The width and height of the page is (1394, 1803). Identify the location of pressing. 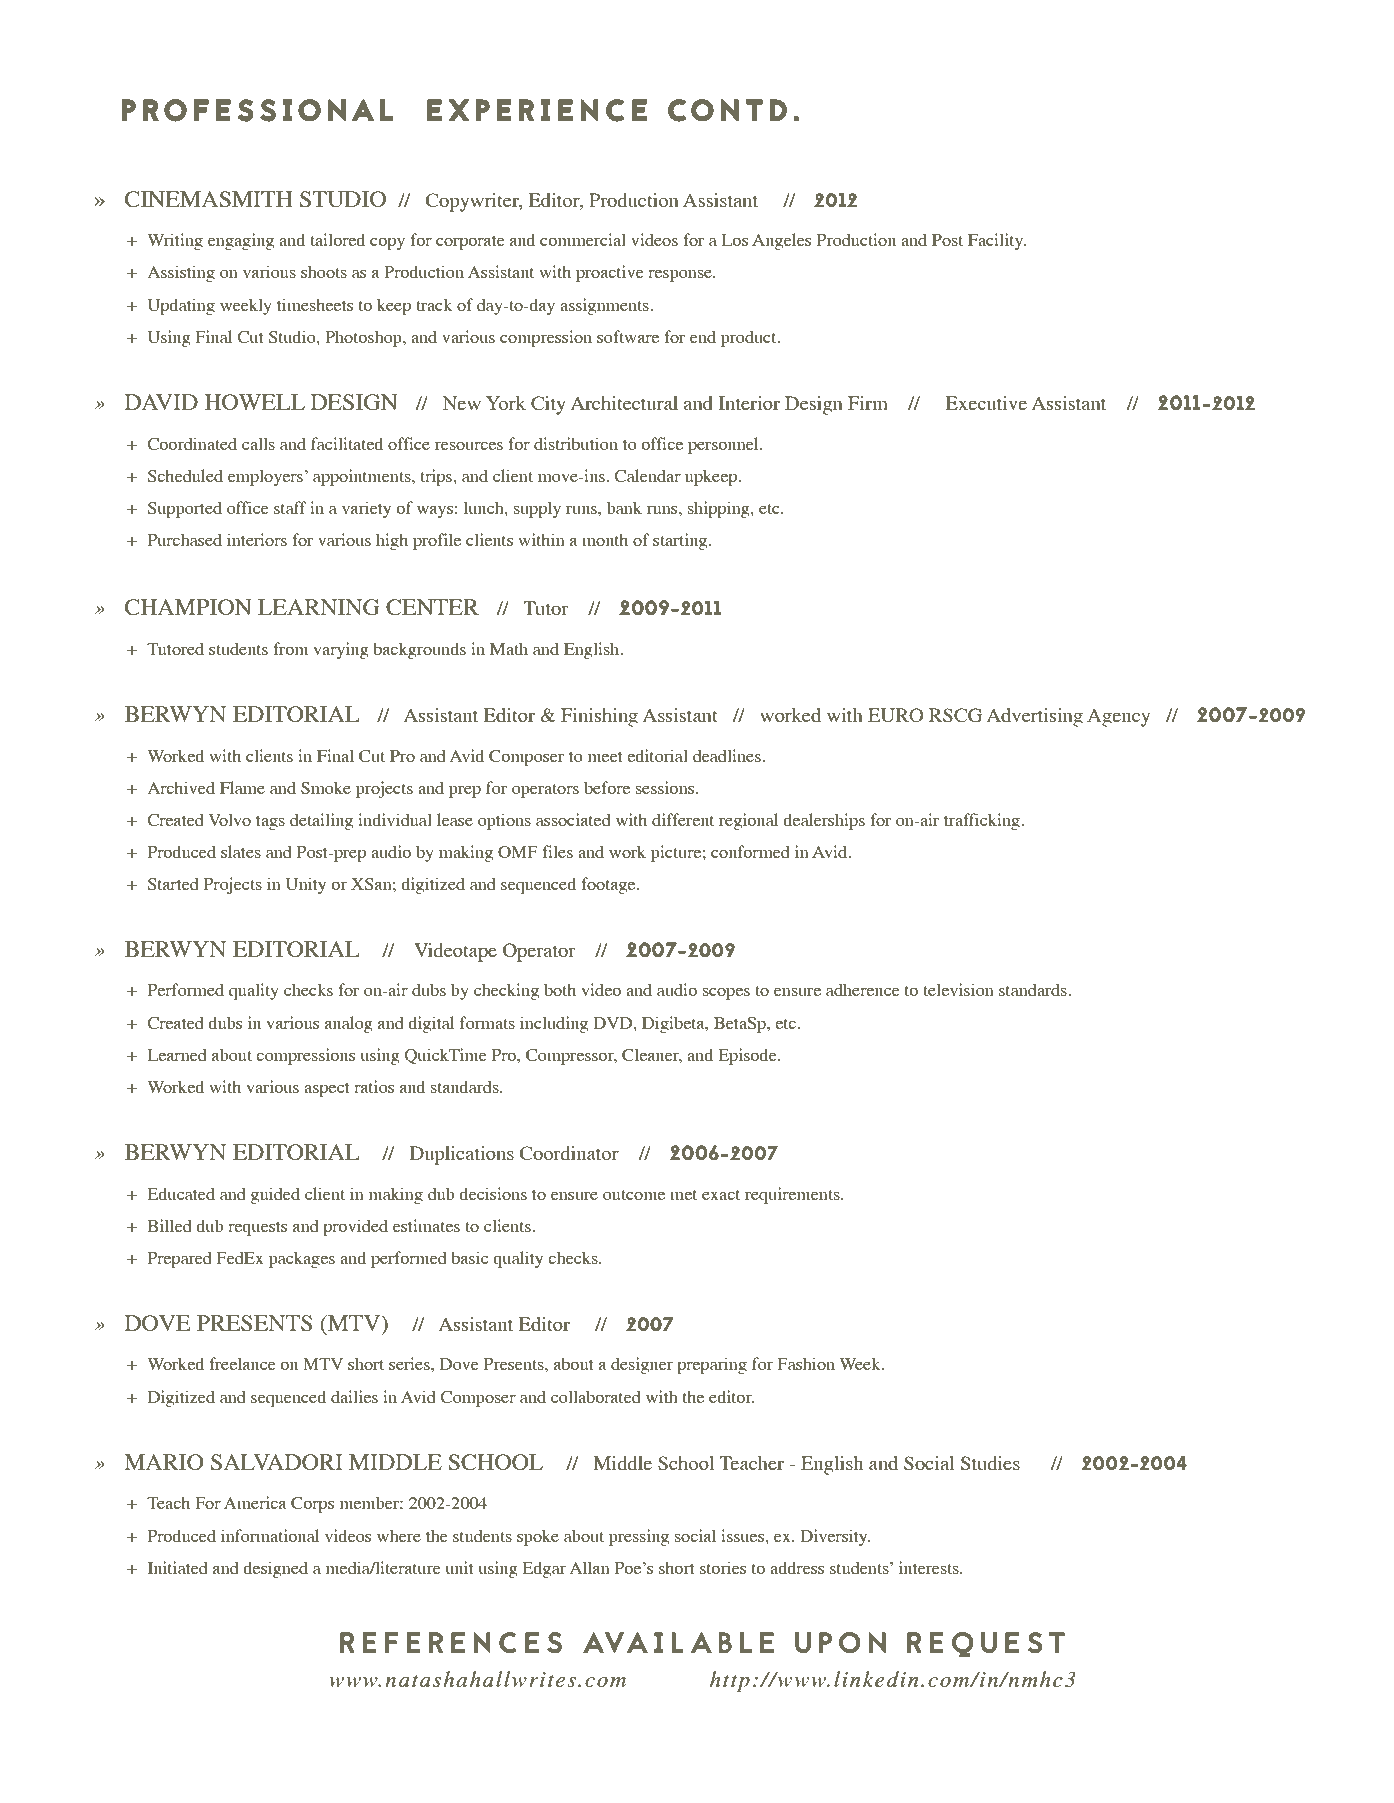
(639, 1537).
